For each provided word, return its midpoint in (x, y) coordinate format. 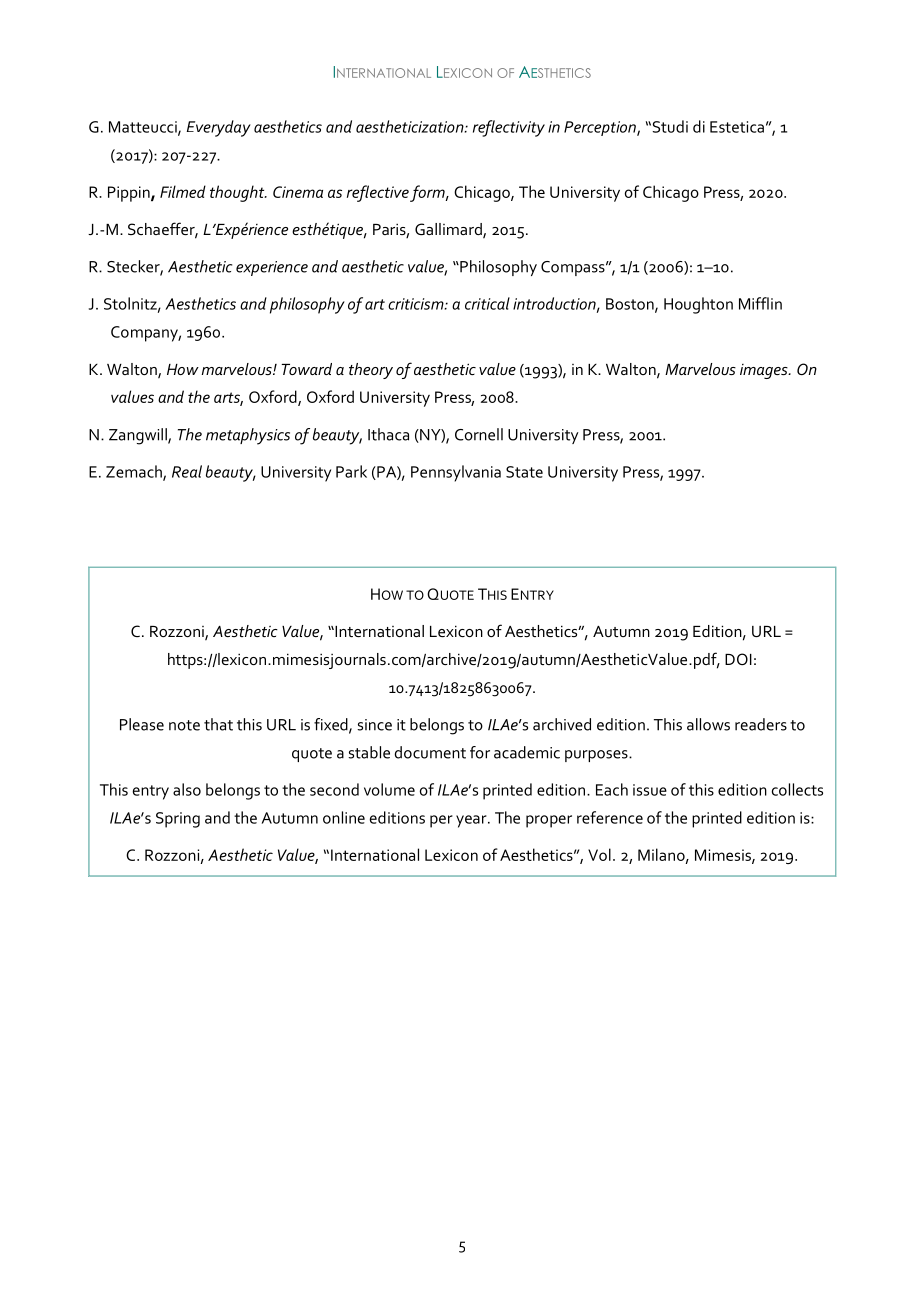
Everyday (219, 128)
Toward (306, 369)
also (187, 789)
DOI (738, 659)
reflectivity (509, 128)
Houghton (698, 305)
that (218, 724)
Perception (601, 128)
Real (187, 471)
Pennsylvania (456, 473)
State (524, 472)
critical (487, 303)
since (374, 725)
